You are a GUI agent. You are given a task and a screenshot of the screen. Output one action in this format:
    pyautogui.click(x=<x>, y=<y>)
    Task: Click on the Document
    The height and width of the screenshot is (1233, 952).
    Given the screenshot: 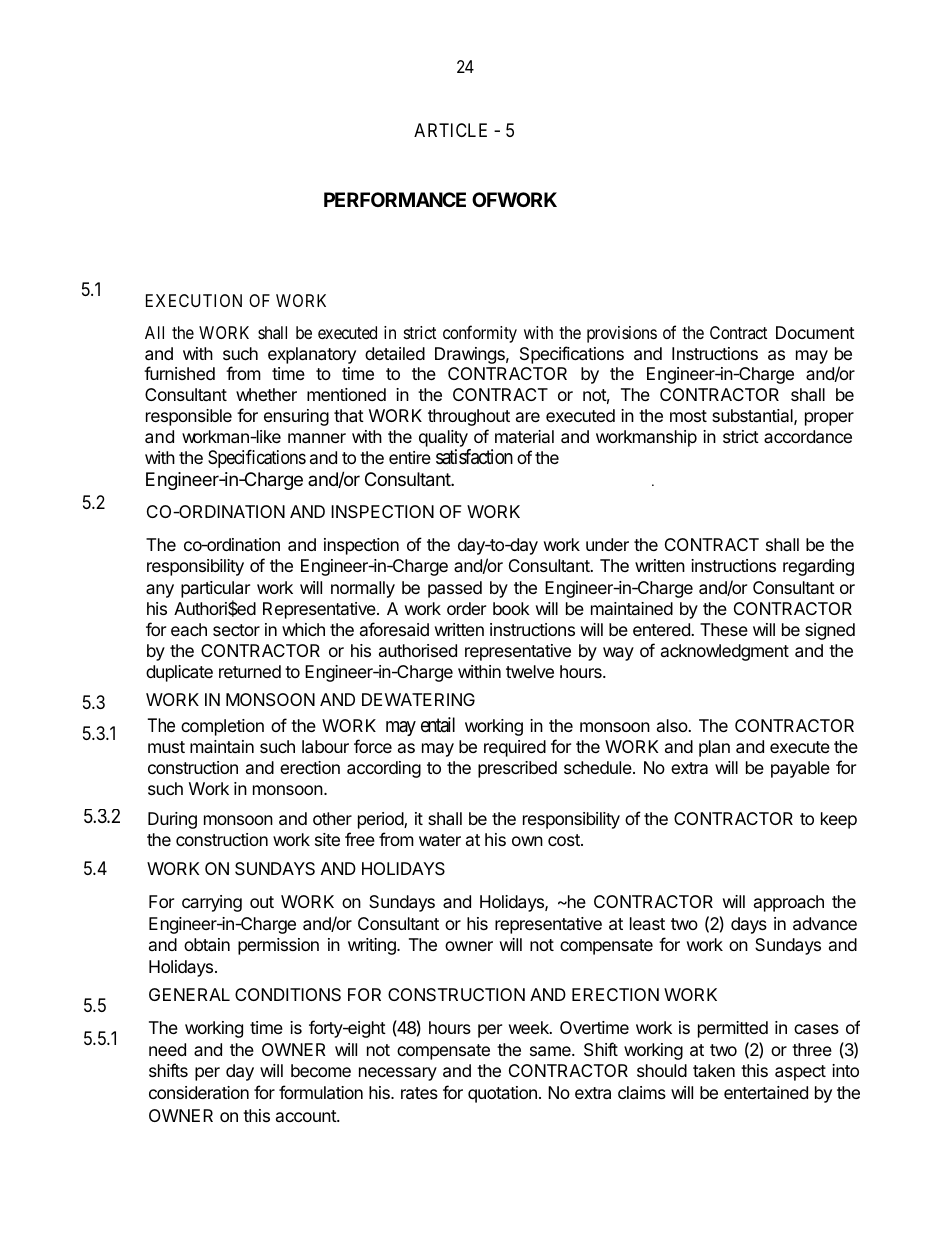 What is the action you would take?
    pyautogui.click(x=815, y=332)
